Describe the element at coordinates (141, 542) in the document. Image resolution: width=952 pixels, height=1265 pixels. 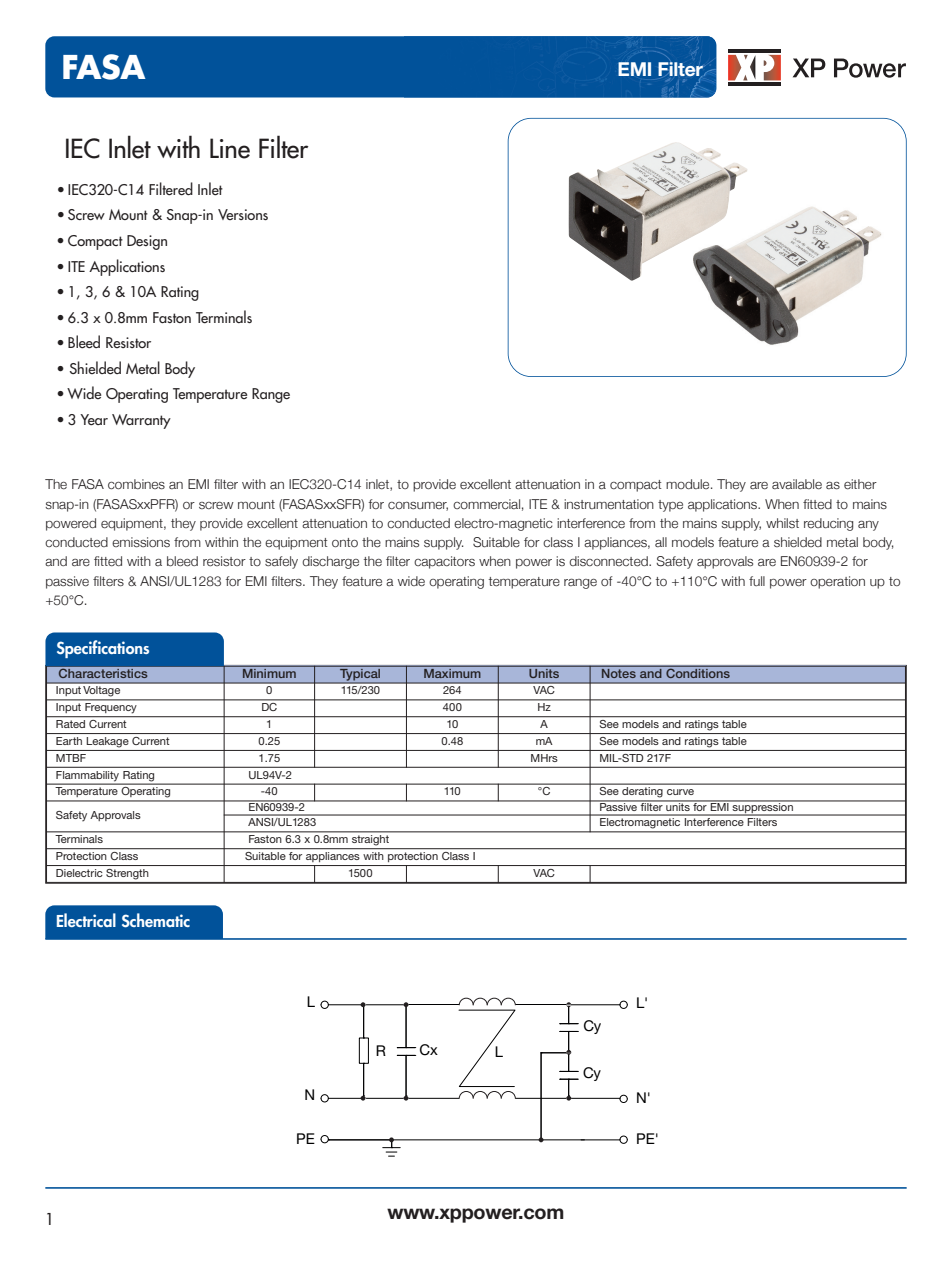
I see `emissions` at that location.
